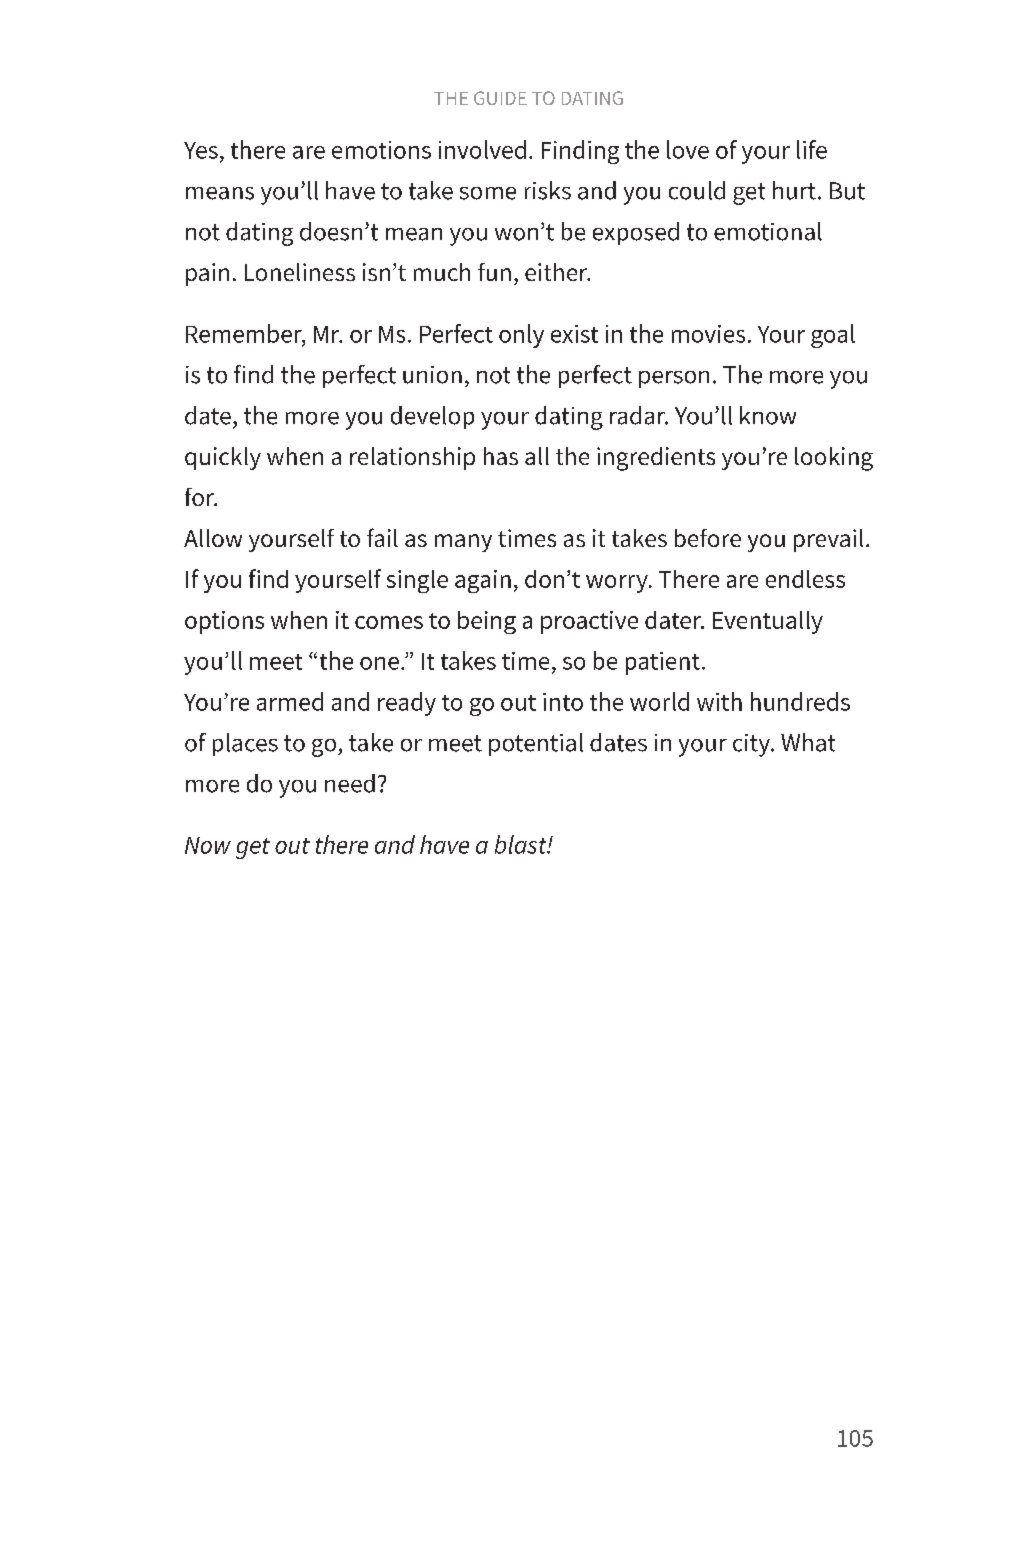 Image resolution: width=1012 pixels, height=1564 pixels. Describe the element at coordinates (833, 336) in the page. I see `goal` at that location.
